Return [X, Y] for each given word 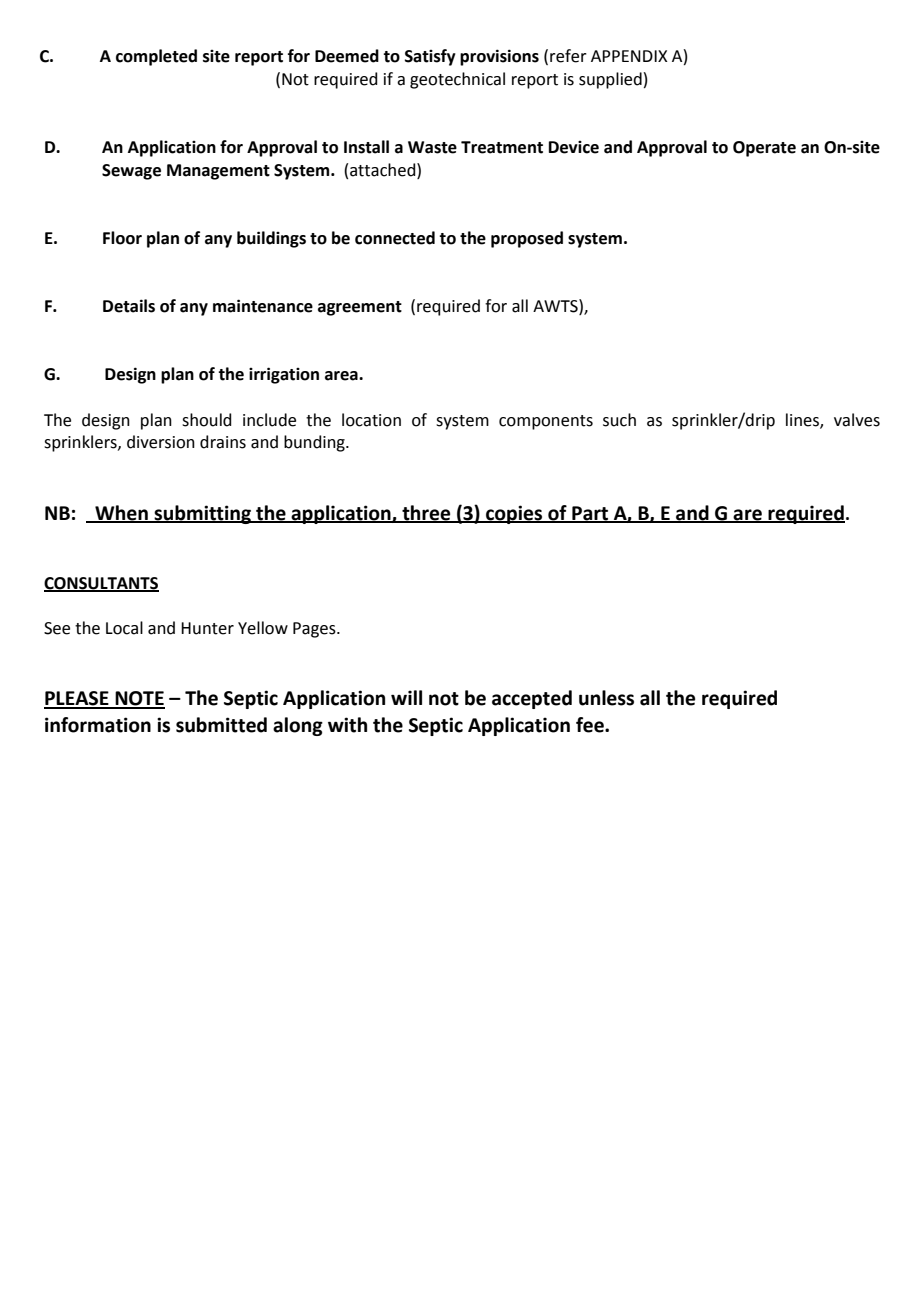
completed [156, 57]
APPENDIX [629, 56]
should [207, 420]
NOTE [139, 699]
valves [857, 420]
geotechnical [457, 80]
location [371, 420]
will [406, 697]
